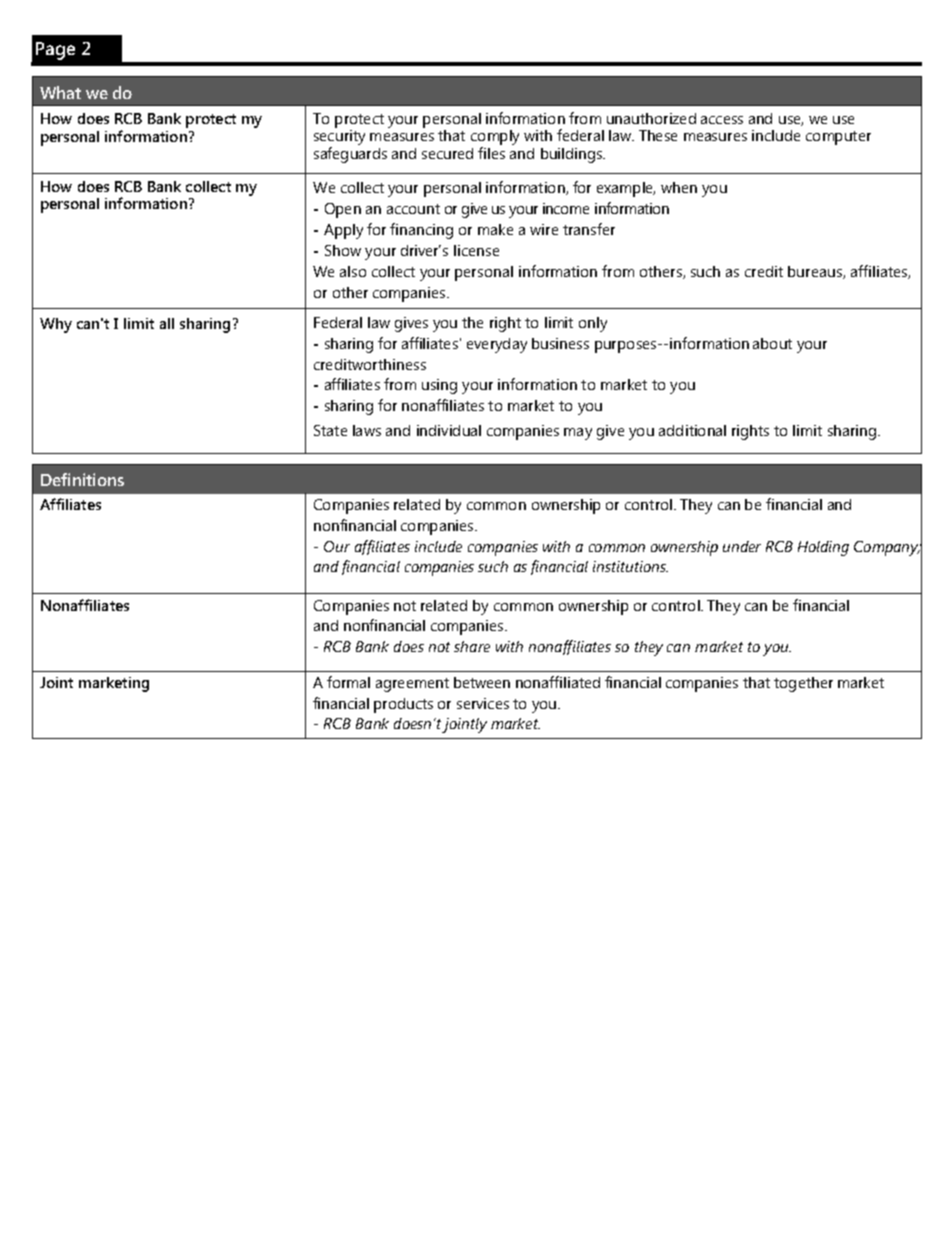 This screenshot has height=1233, width=952. Describe the element at coordinates (692, 430) in the screenshot. I see `additional` at that location.
